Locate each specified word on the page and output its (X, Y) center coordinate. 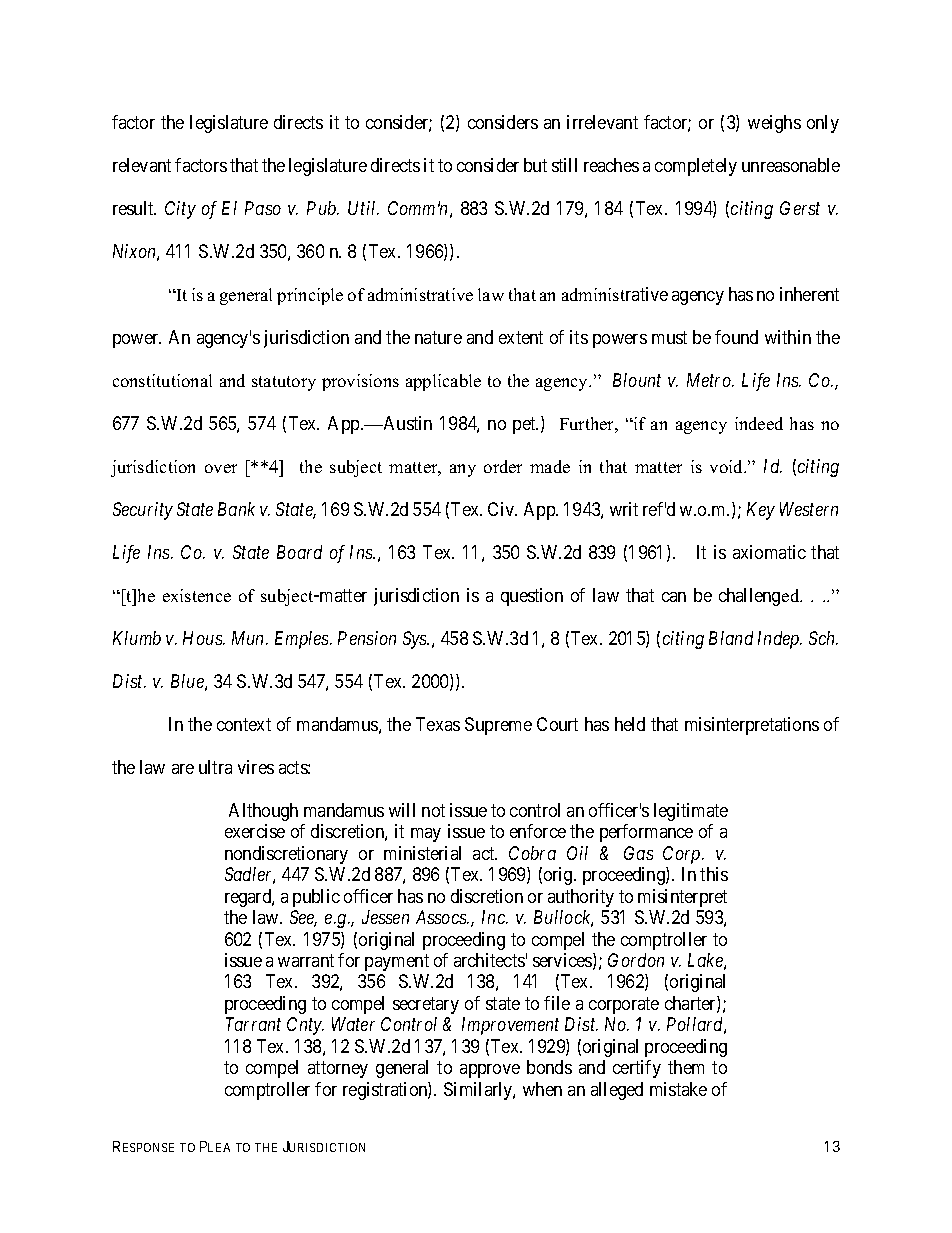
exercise (255, 831)
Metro (710, 380)
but (535, 165)
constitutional (162, 380)
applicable (443, 382)
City (180, 210)
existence (197, 595)
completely (696, 167)
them (686, 1067)
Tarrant (253, 1024)
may (426, 835)
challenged (760, 597)
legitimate (691, 812)
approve (490, 1071)
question (532, 597)
